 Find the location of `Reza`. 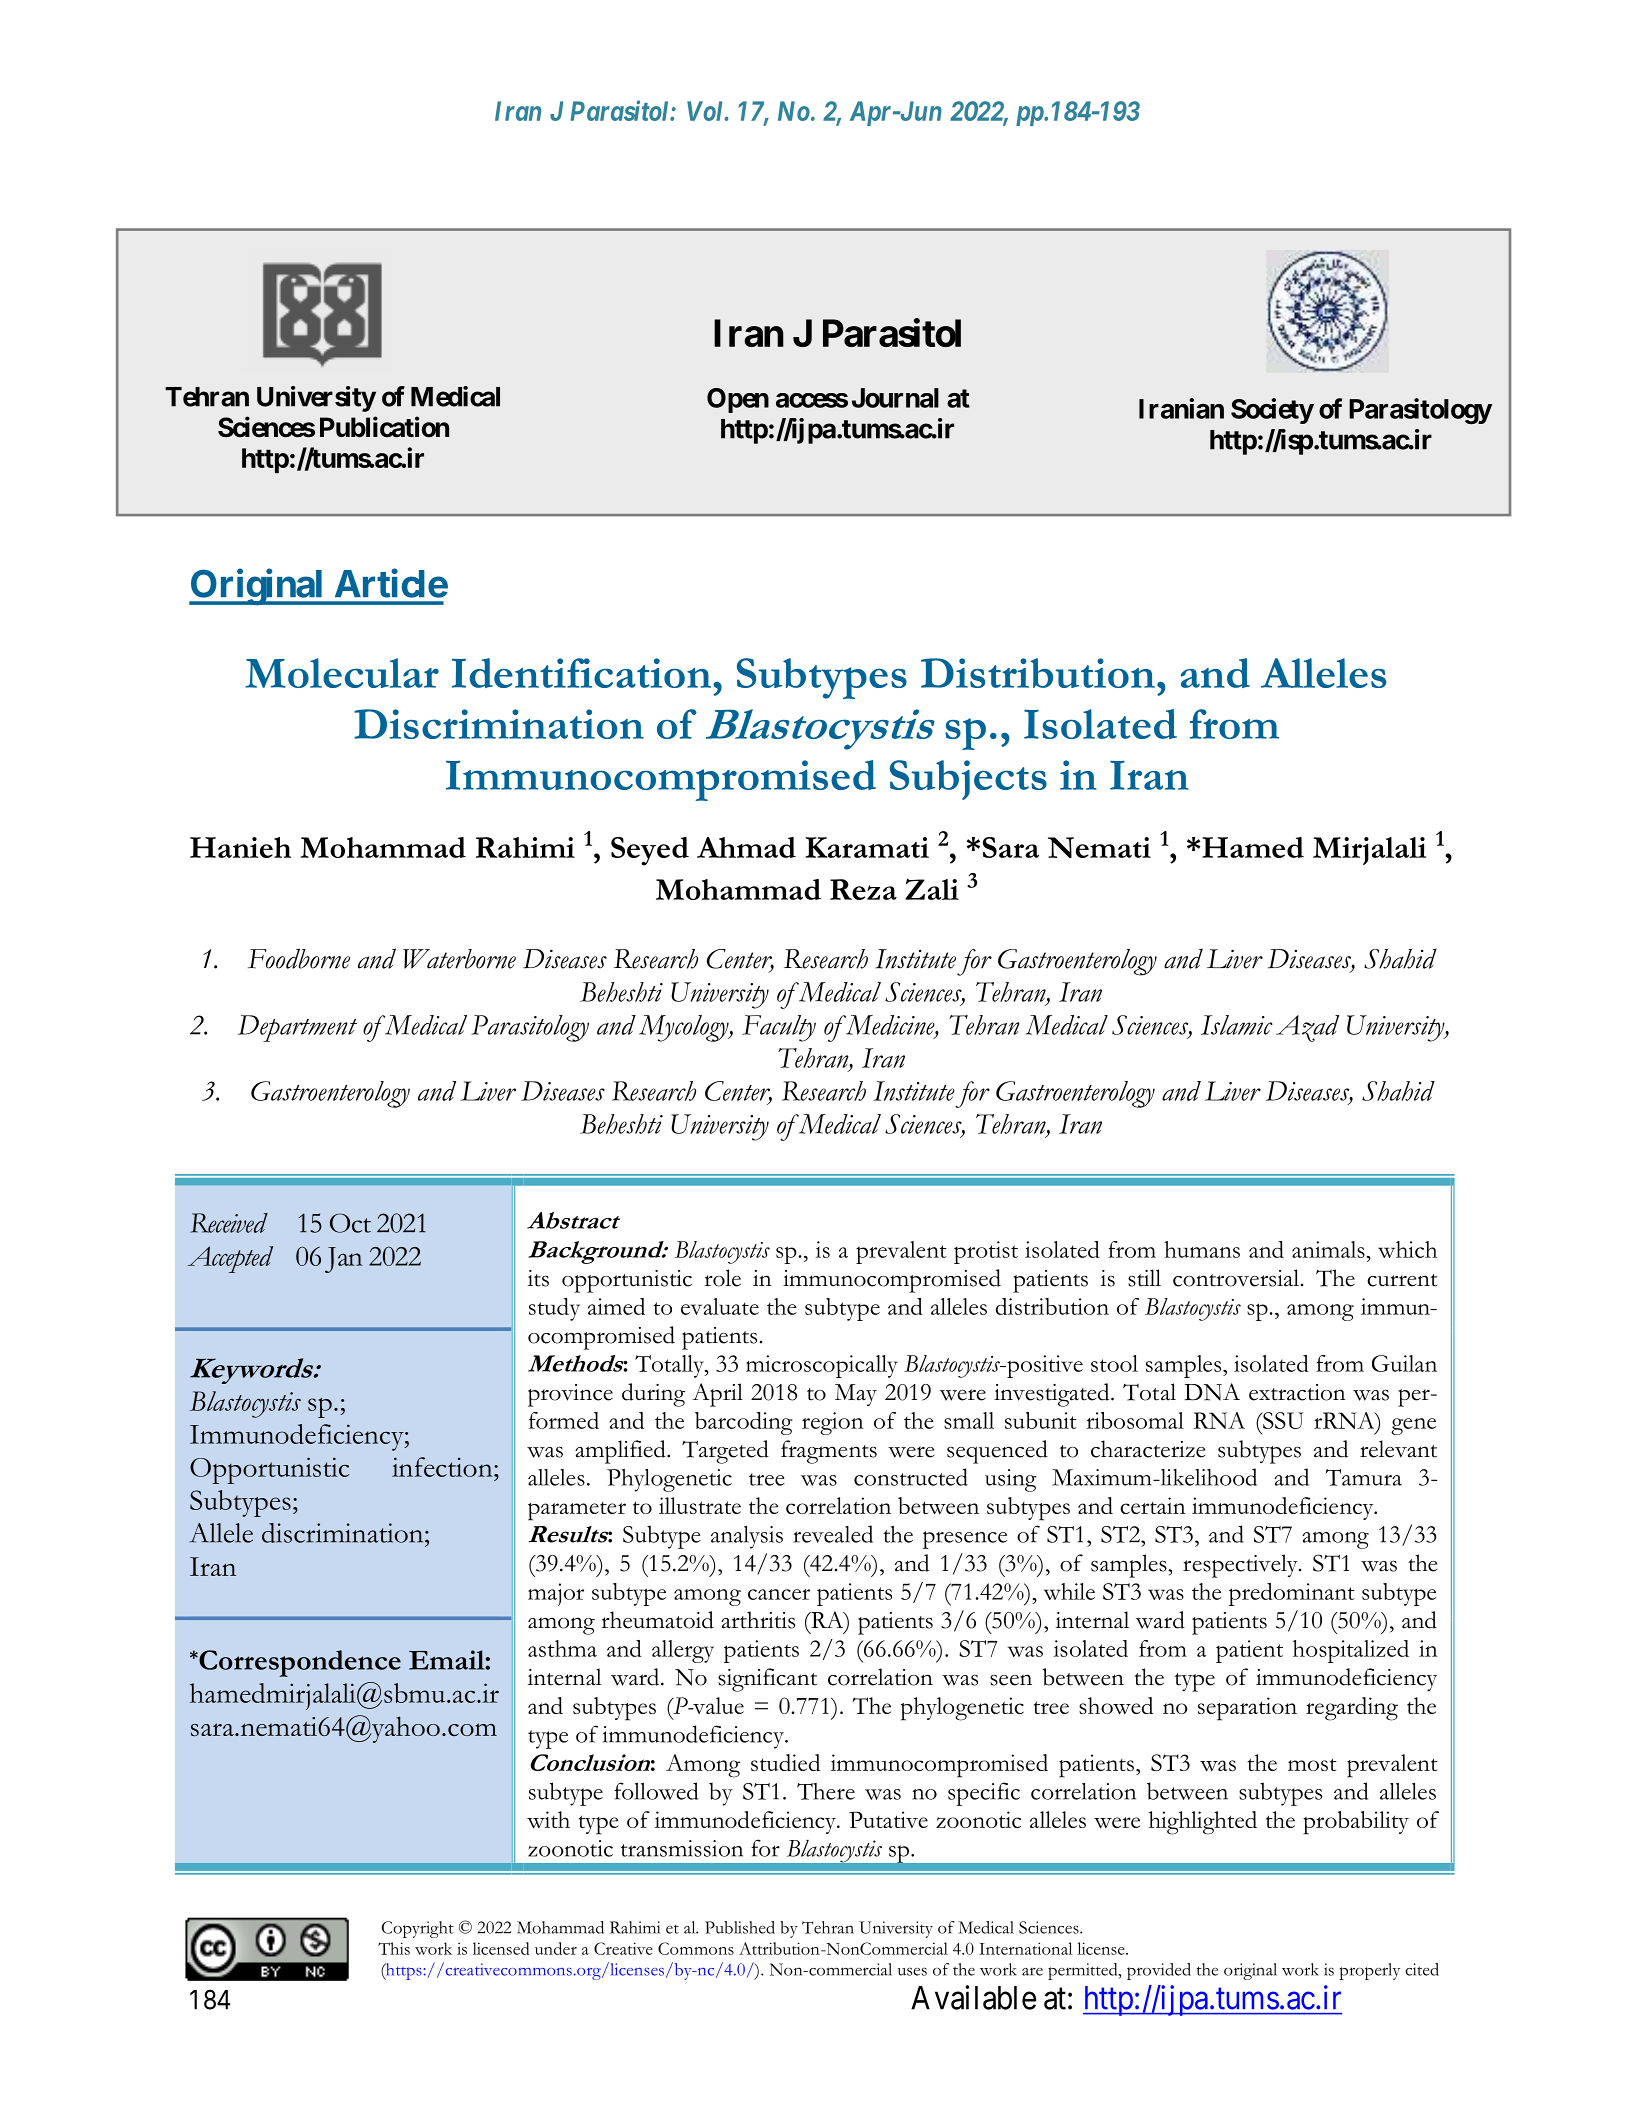

Reza is located at coordinates (863, 889).
